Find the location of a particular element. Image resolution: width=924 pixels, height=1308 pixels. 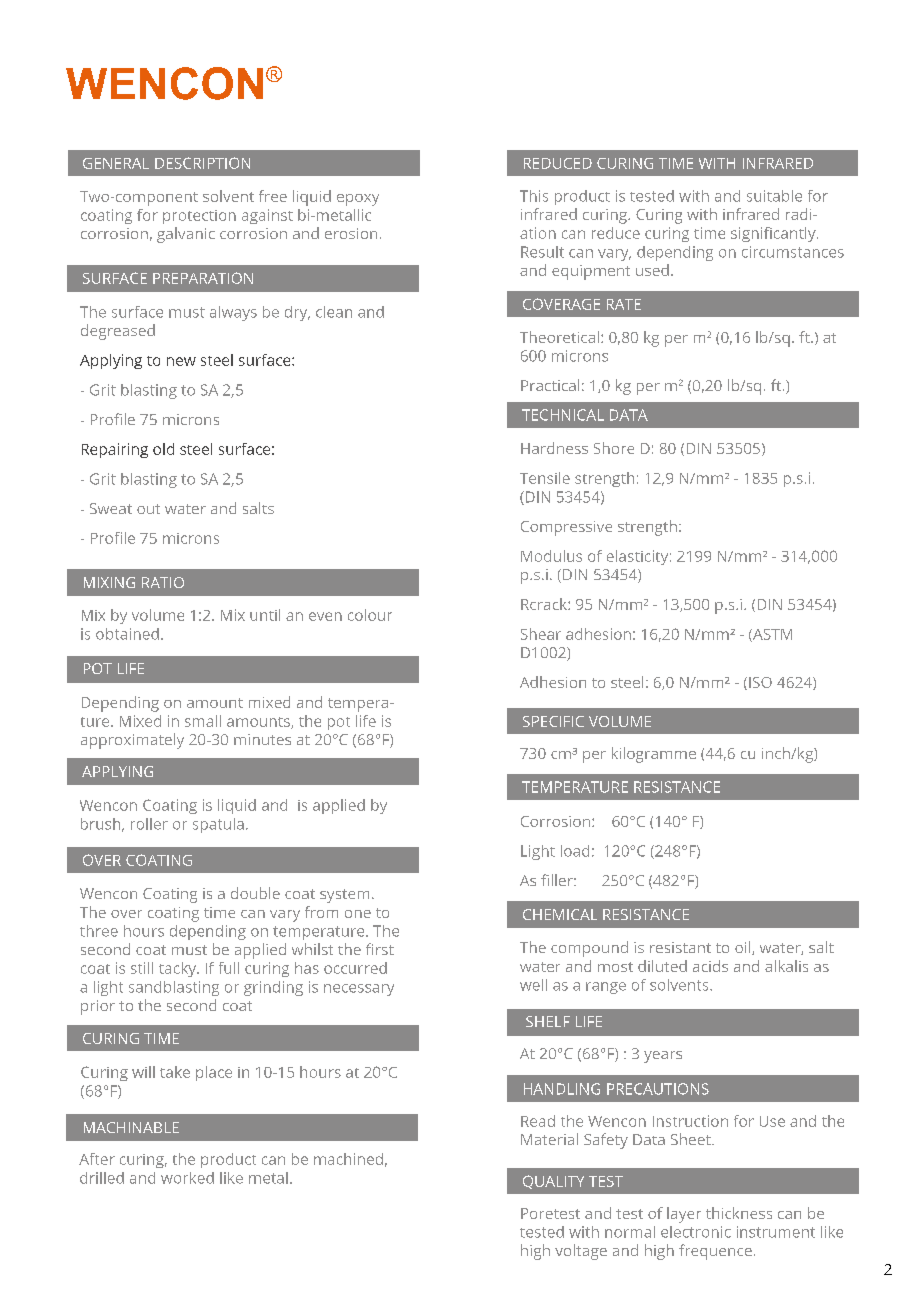

out is located at coordinates (148, 509).
